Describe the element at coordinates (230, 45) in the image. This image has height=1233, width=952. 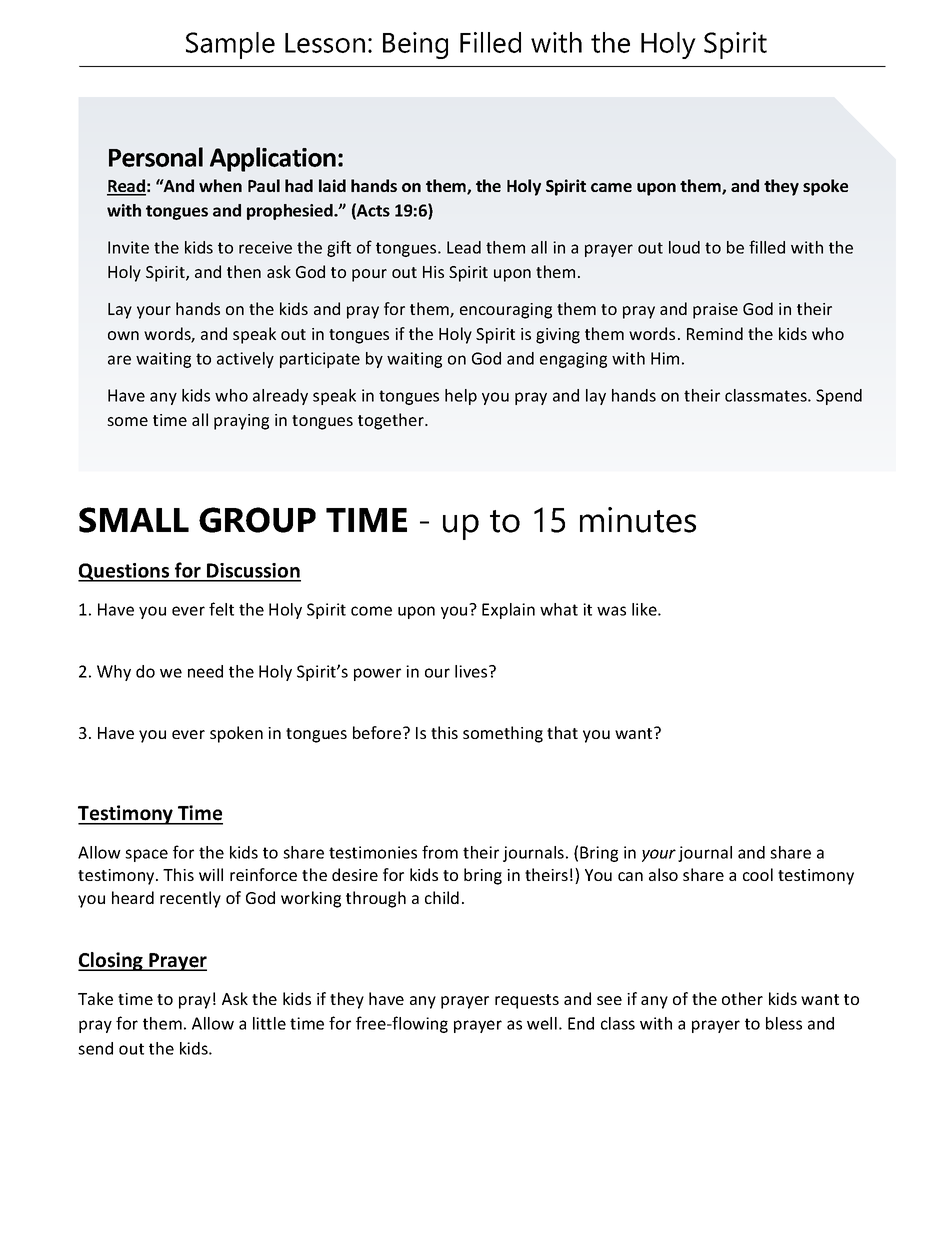
I see `Sample` at that location.
